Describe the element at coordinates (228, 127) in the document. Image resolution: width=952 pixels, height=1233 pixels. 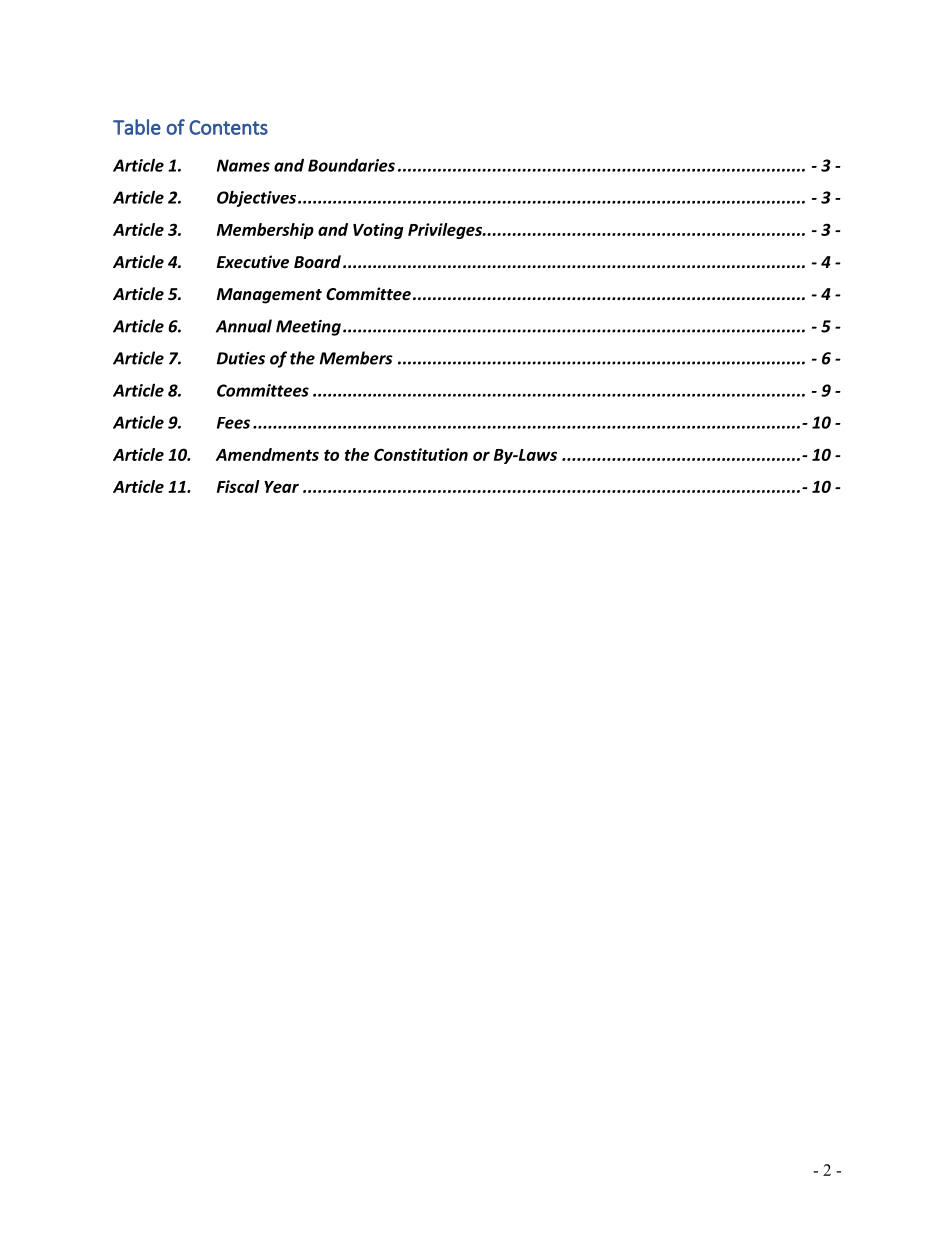
I see `Contents` at that location.
